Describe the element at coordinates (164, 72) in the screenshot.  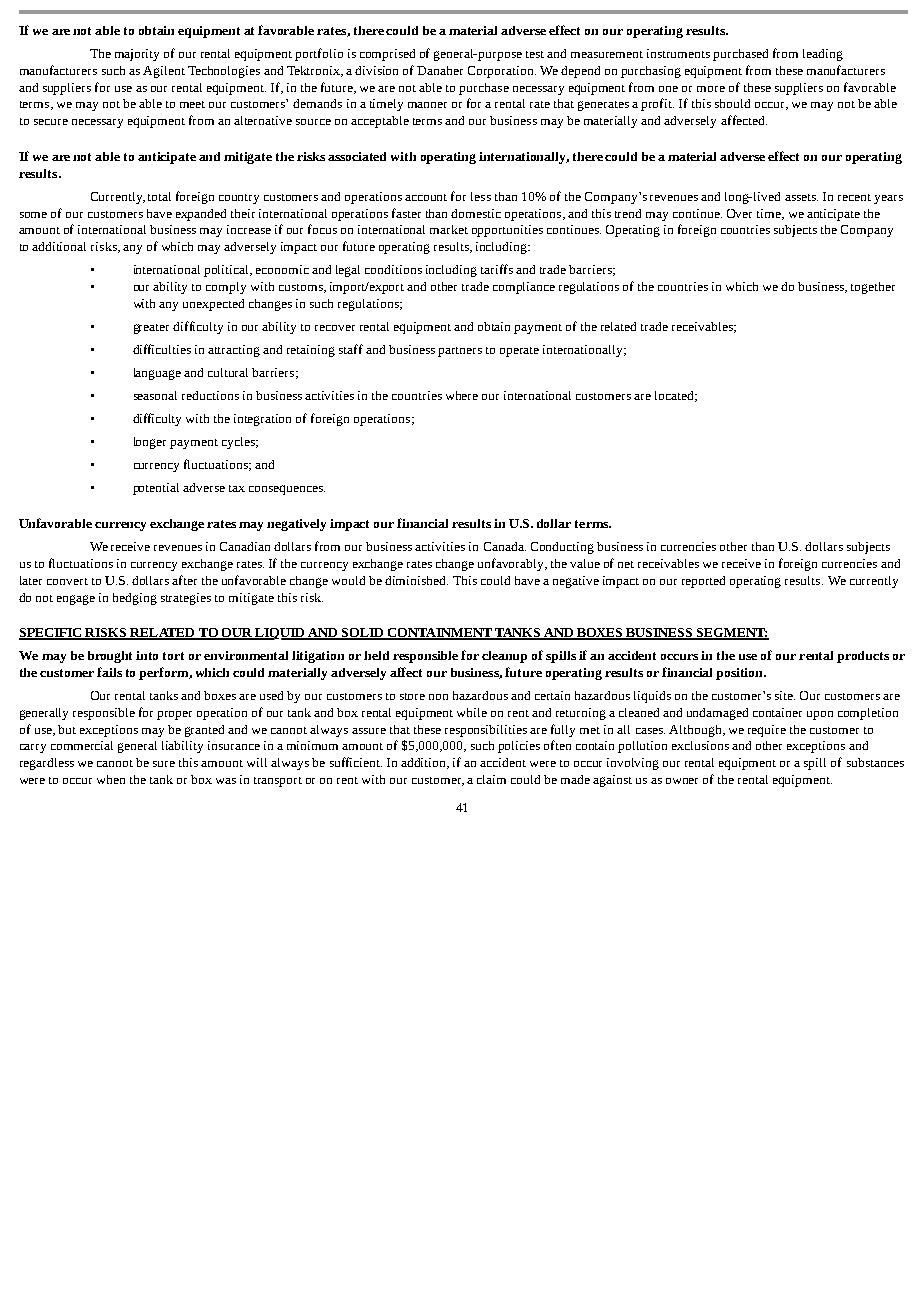
I see `Agilent` at that location.
